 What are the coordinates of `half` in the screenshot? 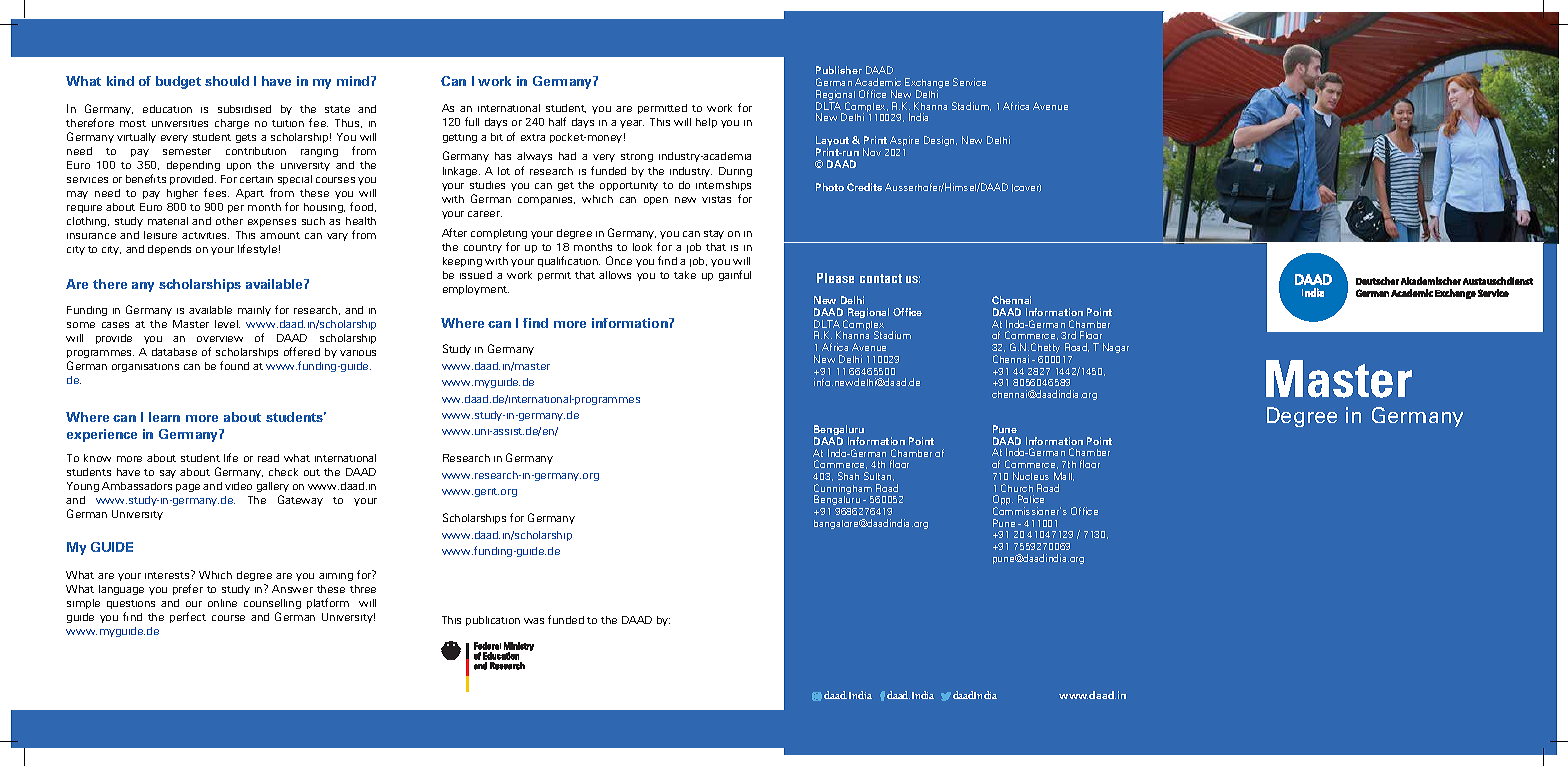 It's located at (557, 121).
